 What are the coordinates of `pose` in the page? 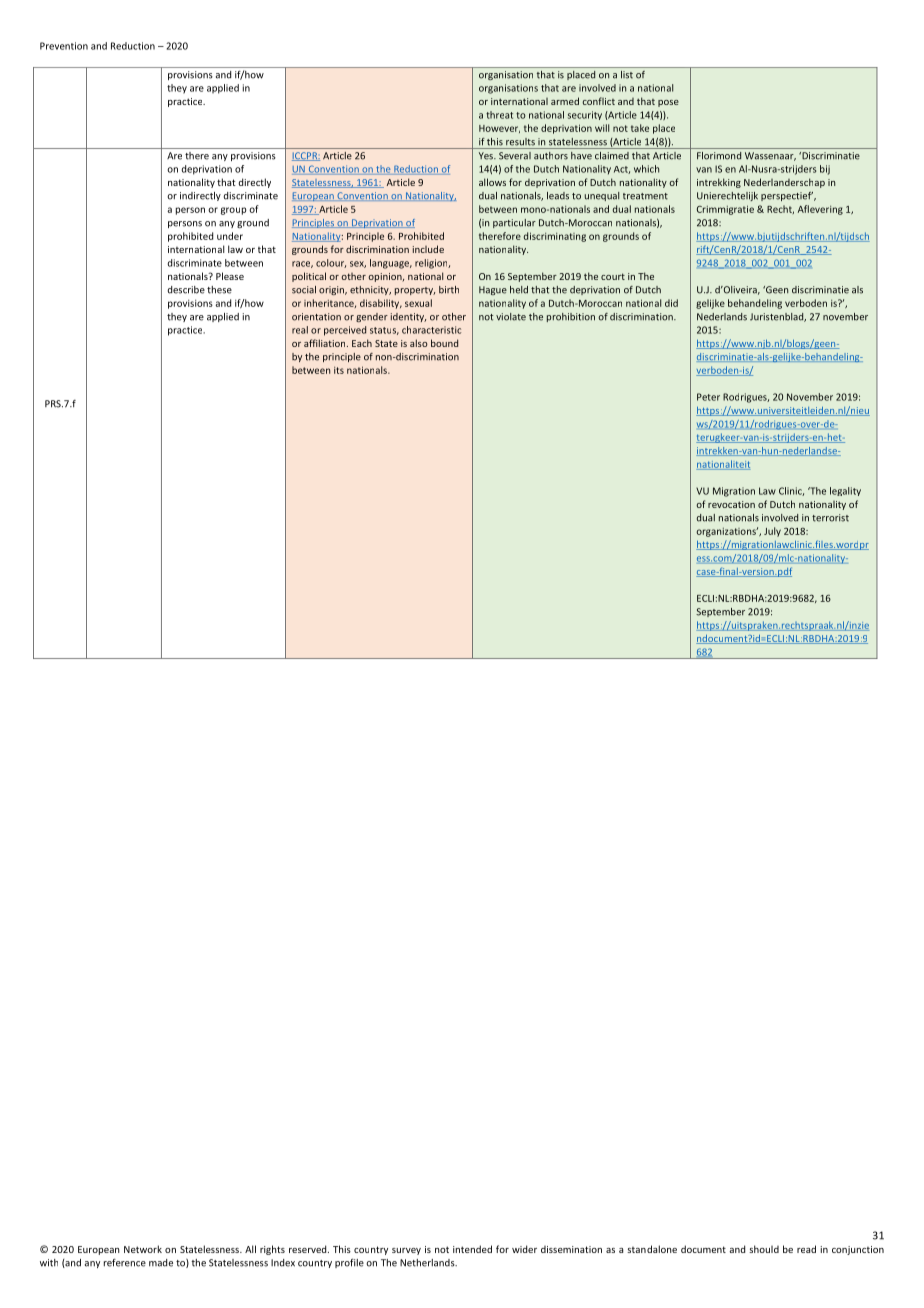 It's located at (668, 103).
